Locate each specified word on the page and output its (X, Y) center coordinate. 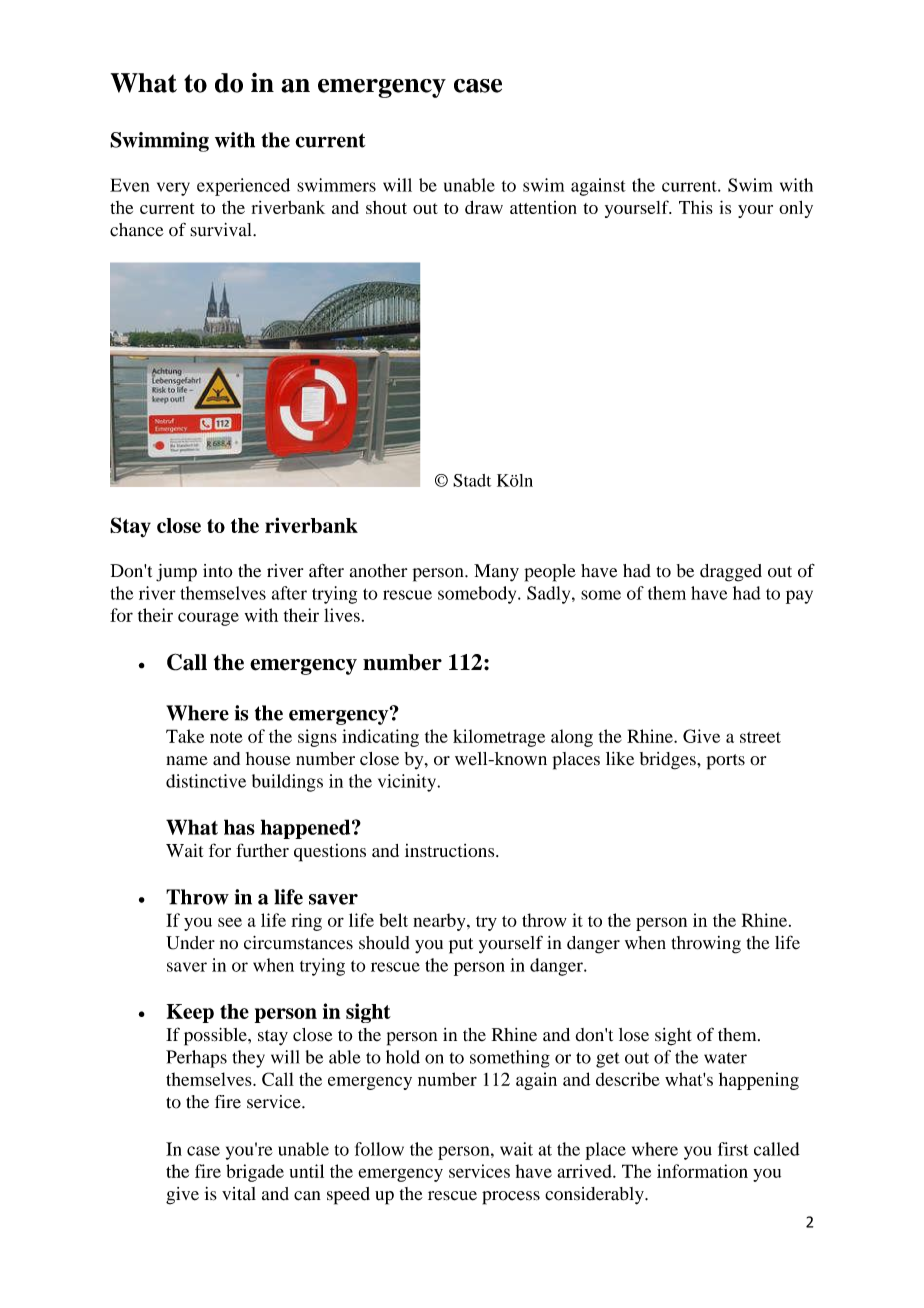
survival (222, 230)
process (511, 1198)
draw (484, 207)
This (696, 207)
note (226, 737)
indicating (380, 738)
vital (239, 1193)
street (760, 737)
